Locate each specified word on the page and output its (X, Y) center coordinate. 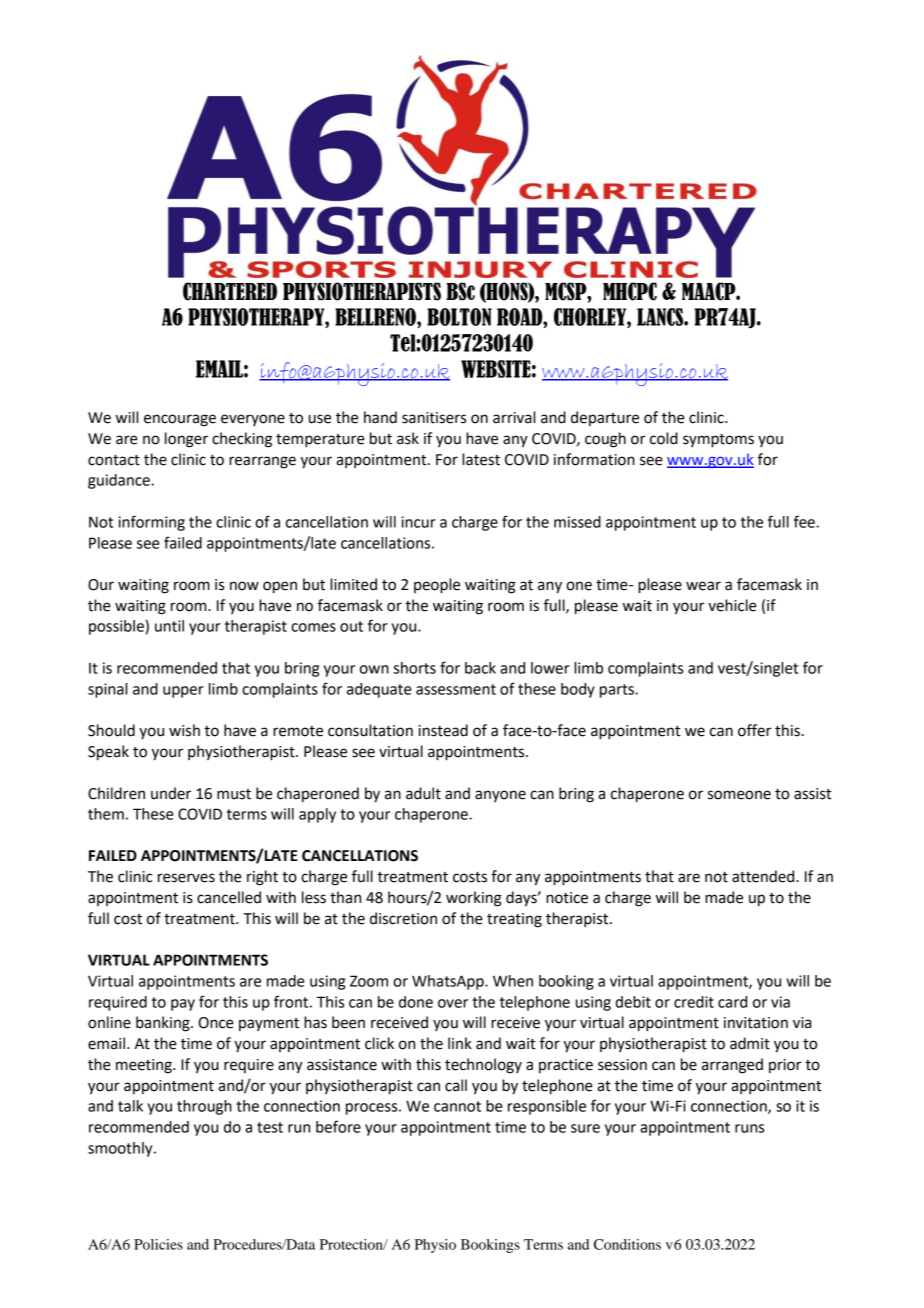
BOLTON (459, 317)
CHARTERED (230, 291)
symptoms (718, 441)
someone (739, 795)
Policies (158, 1244)
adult (423, 793)
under (171, 793)
